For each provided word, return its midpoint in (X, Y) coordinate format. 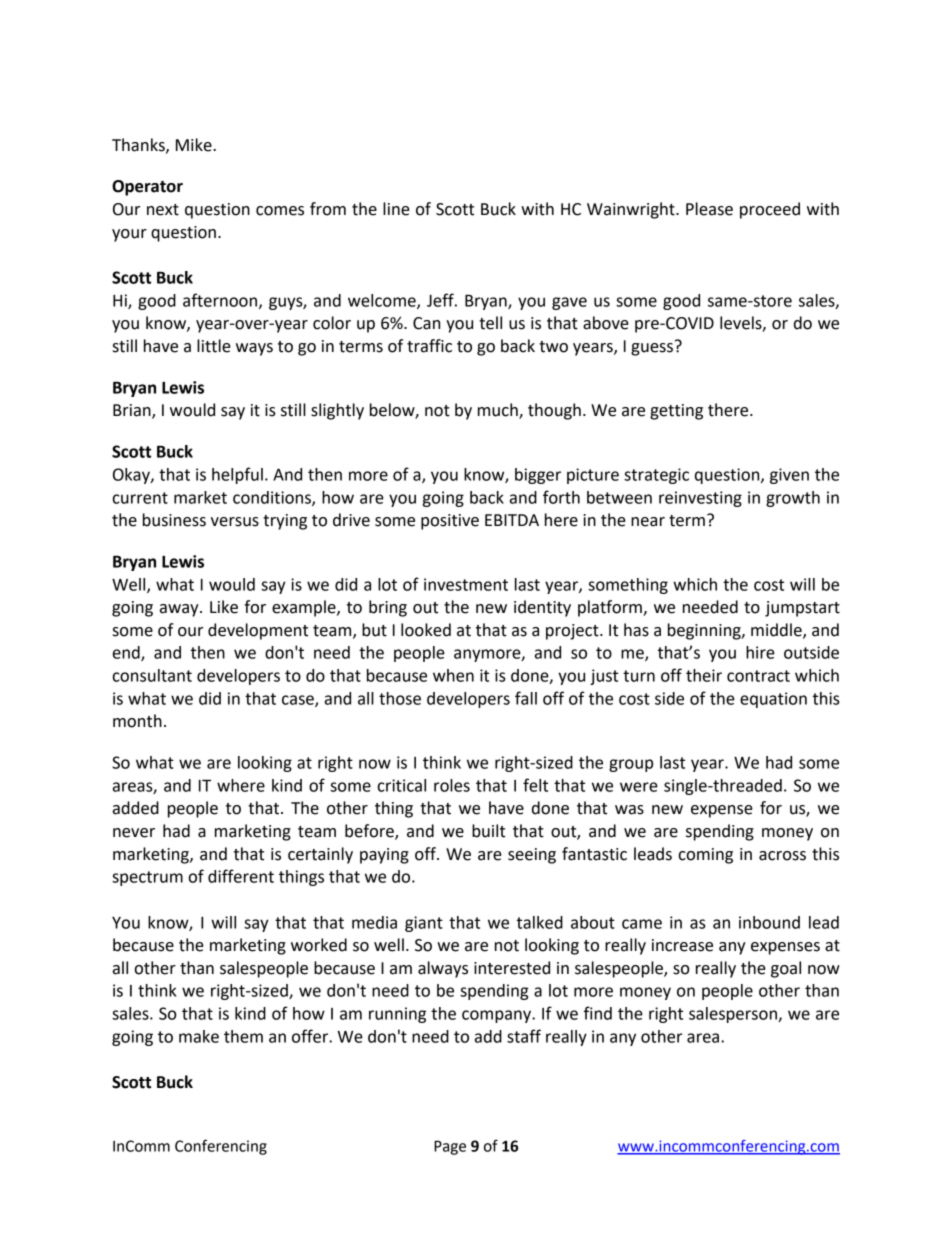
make (199, 1036)
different (241, 876)
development (258, 631)
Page (450, 1147)
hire (760, 652)
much (499, 411)
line (396, 209)
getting (676, 412)
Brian (133, 411)
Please (709, 209)
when (453, 675)
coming (705, 856)
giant (424, 924)
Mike (195, 145)
